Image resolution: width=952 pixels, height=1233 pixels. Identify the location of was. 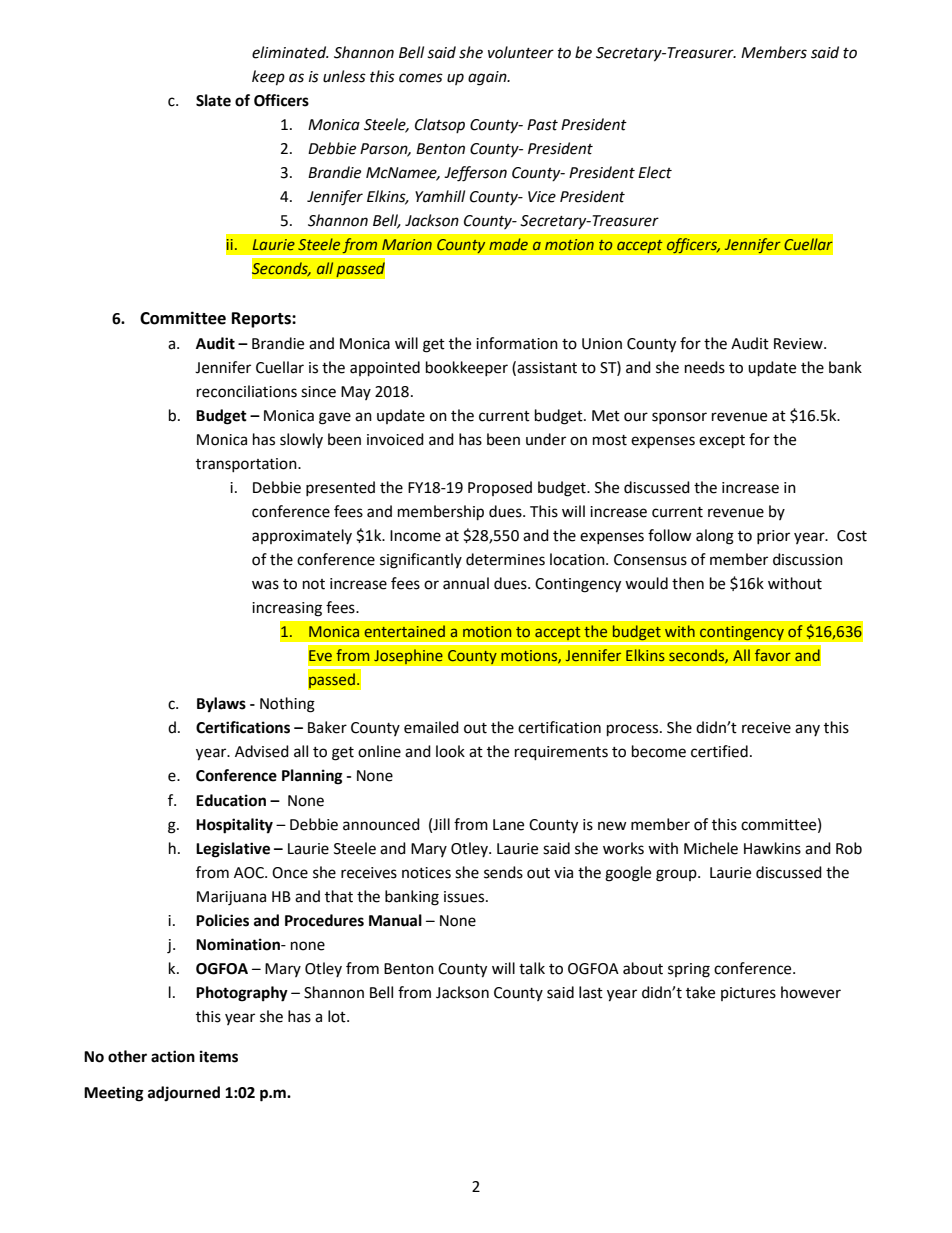
(265, 585).
